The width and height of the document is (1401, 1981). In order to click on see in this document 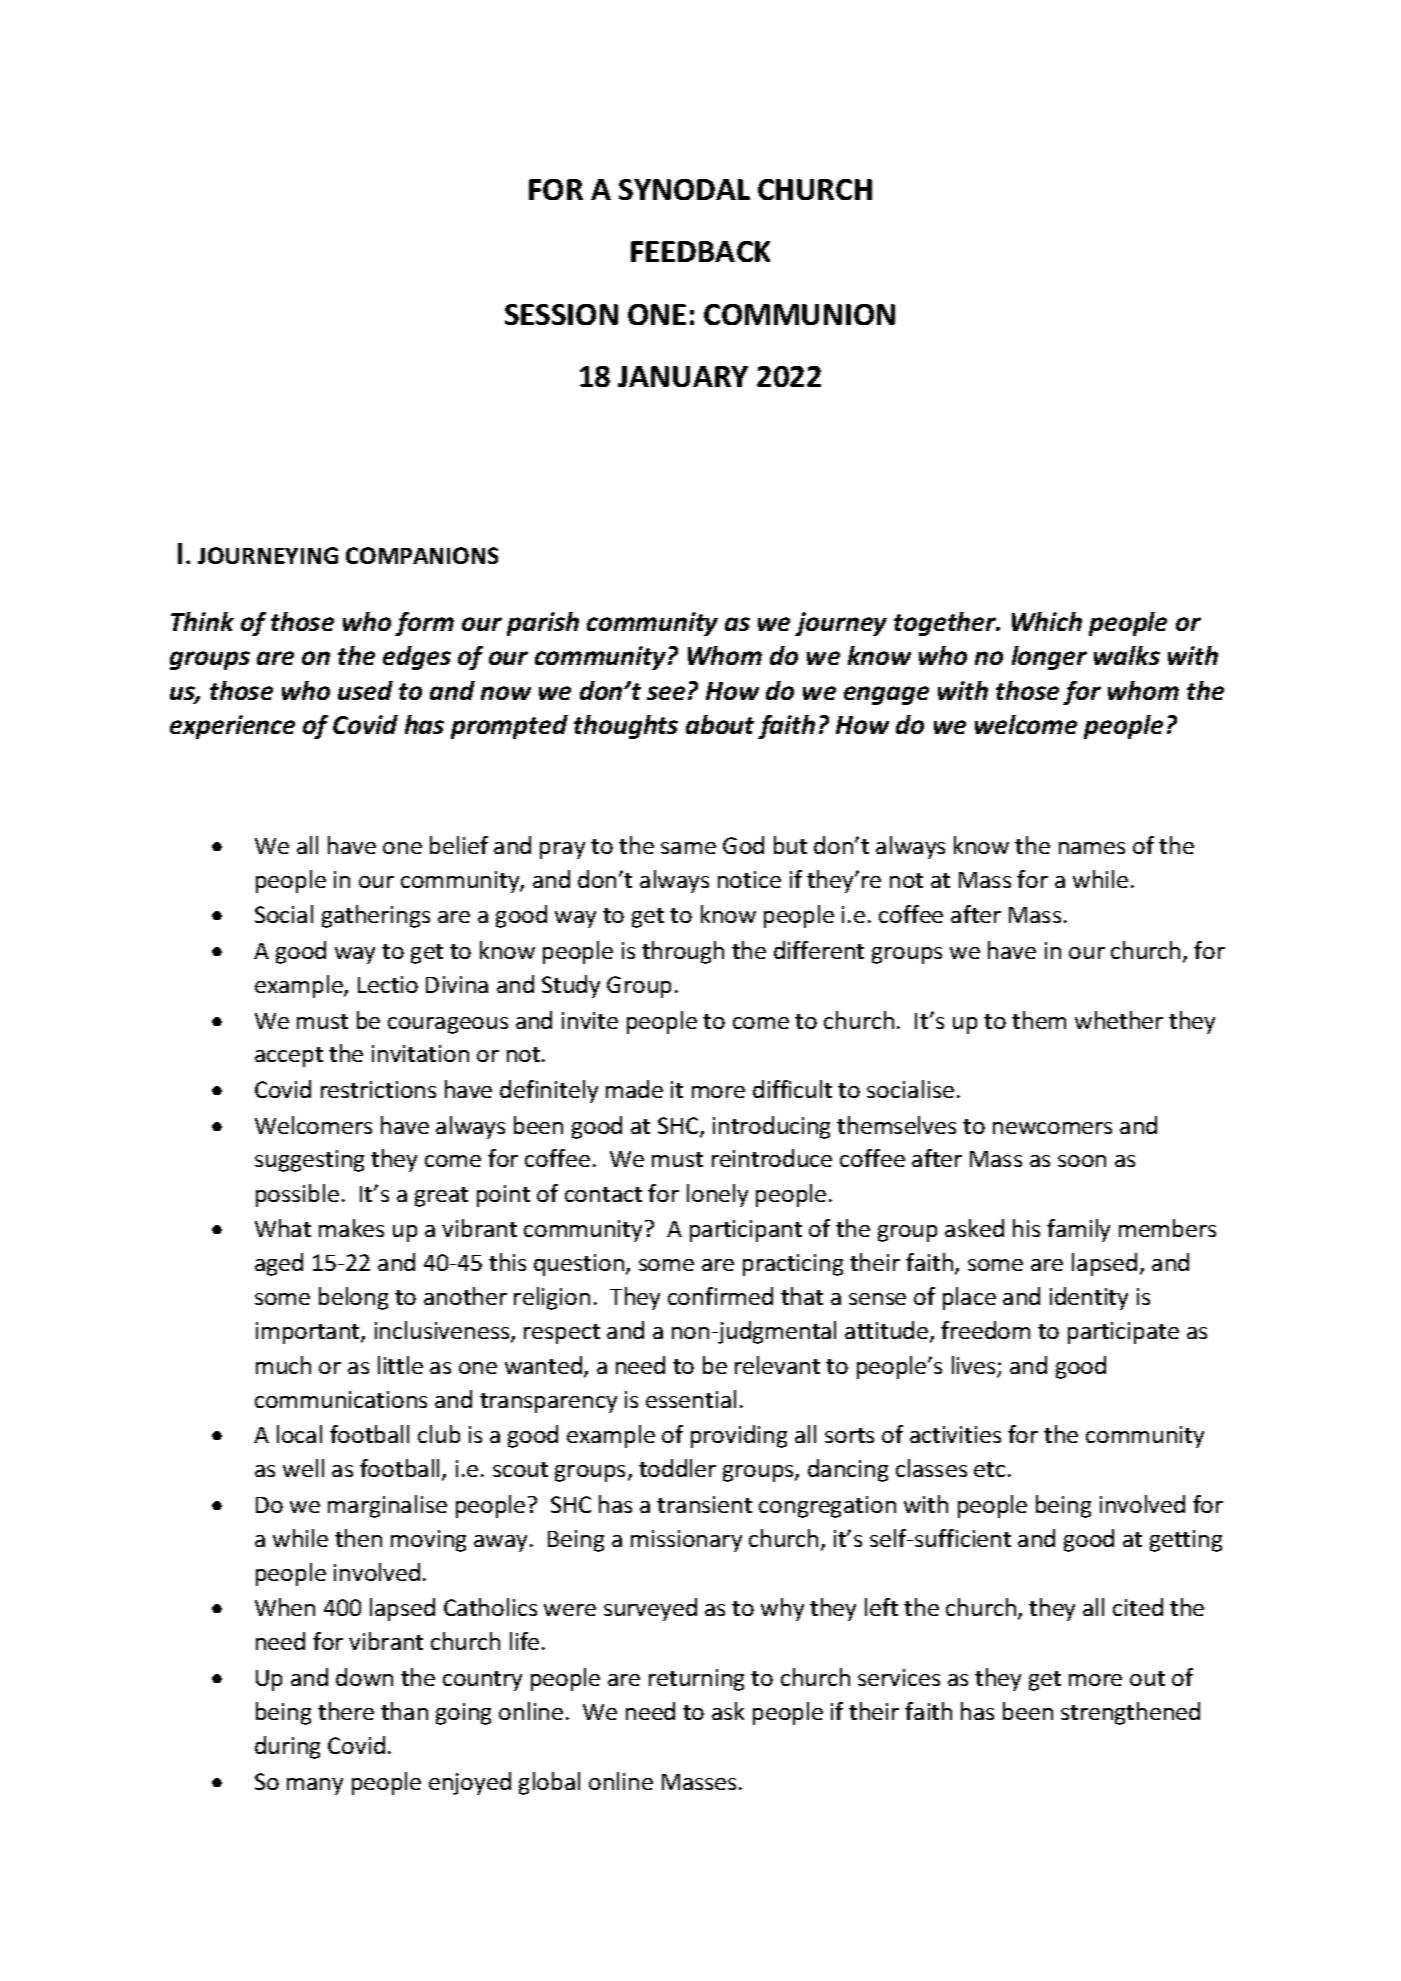, I will do `click(666, 693)`.
